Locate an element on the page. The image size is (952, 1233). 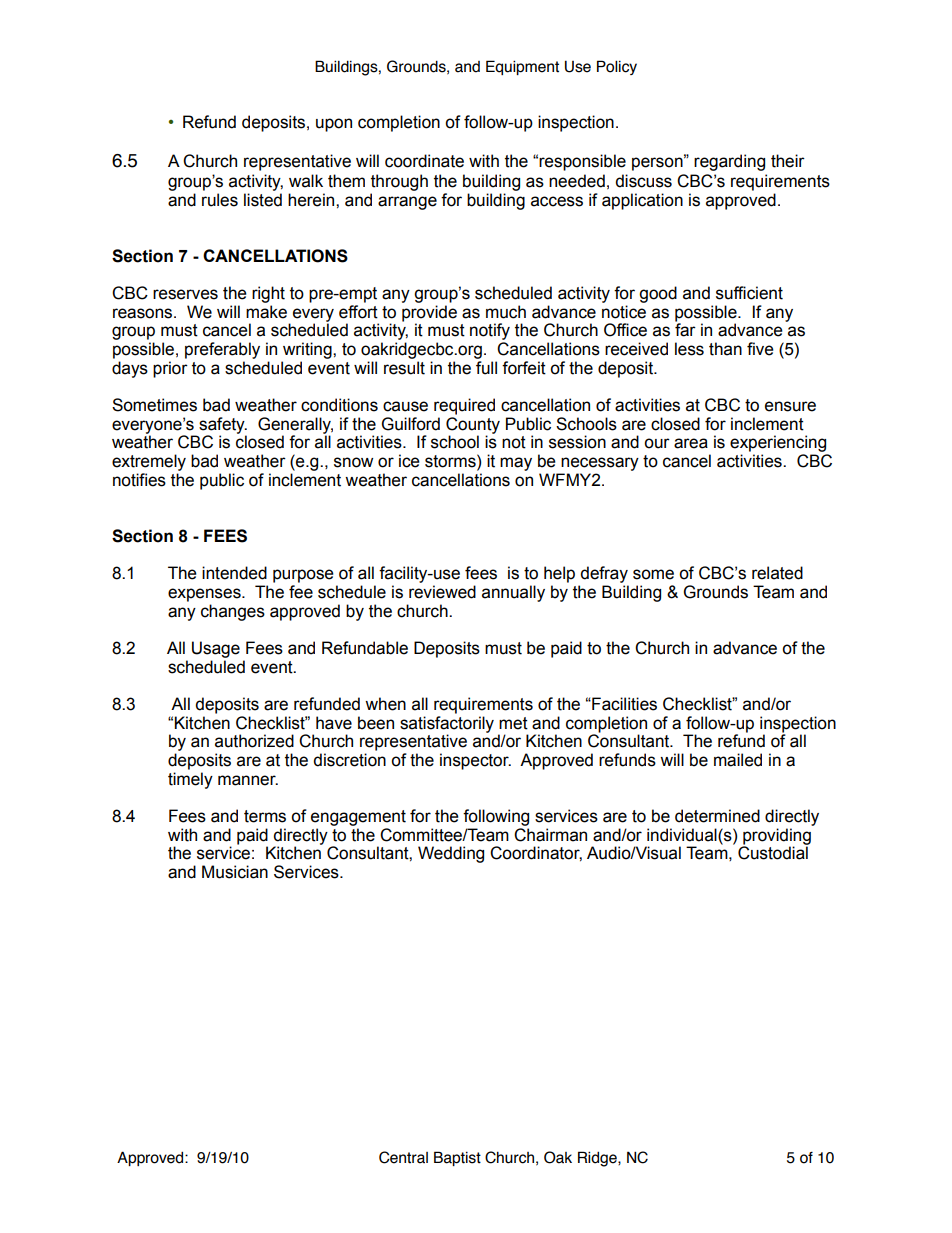
notifies is located at coordinates (139, 480).
